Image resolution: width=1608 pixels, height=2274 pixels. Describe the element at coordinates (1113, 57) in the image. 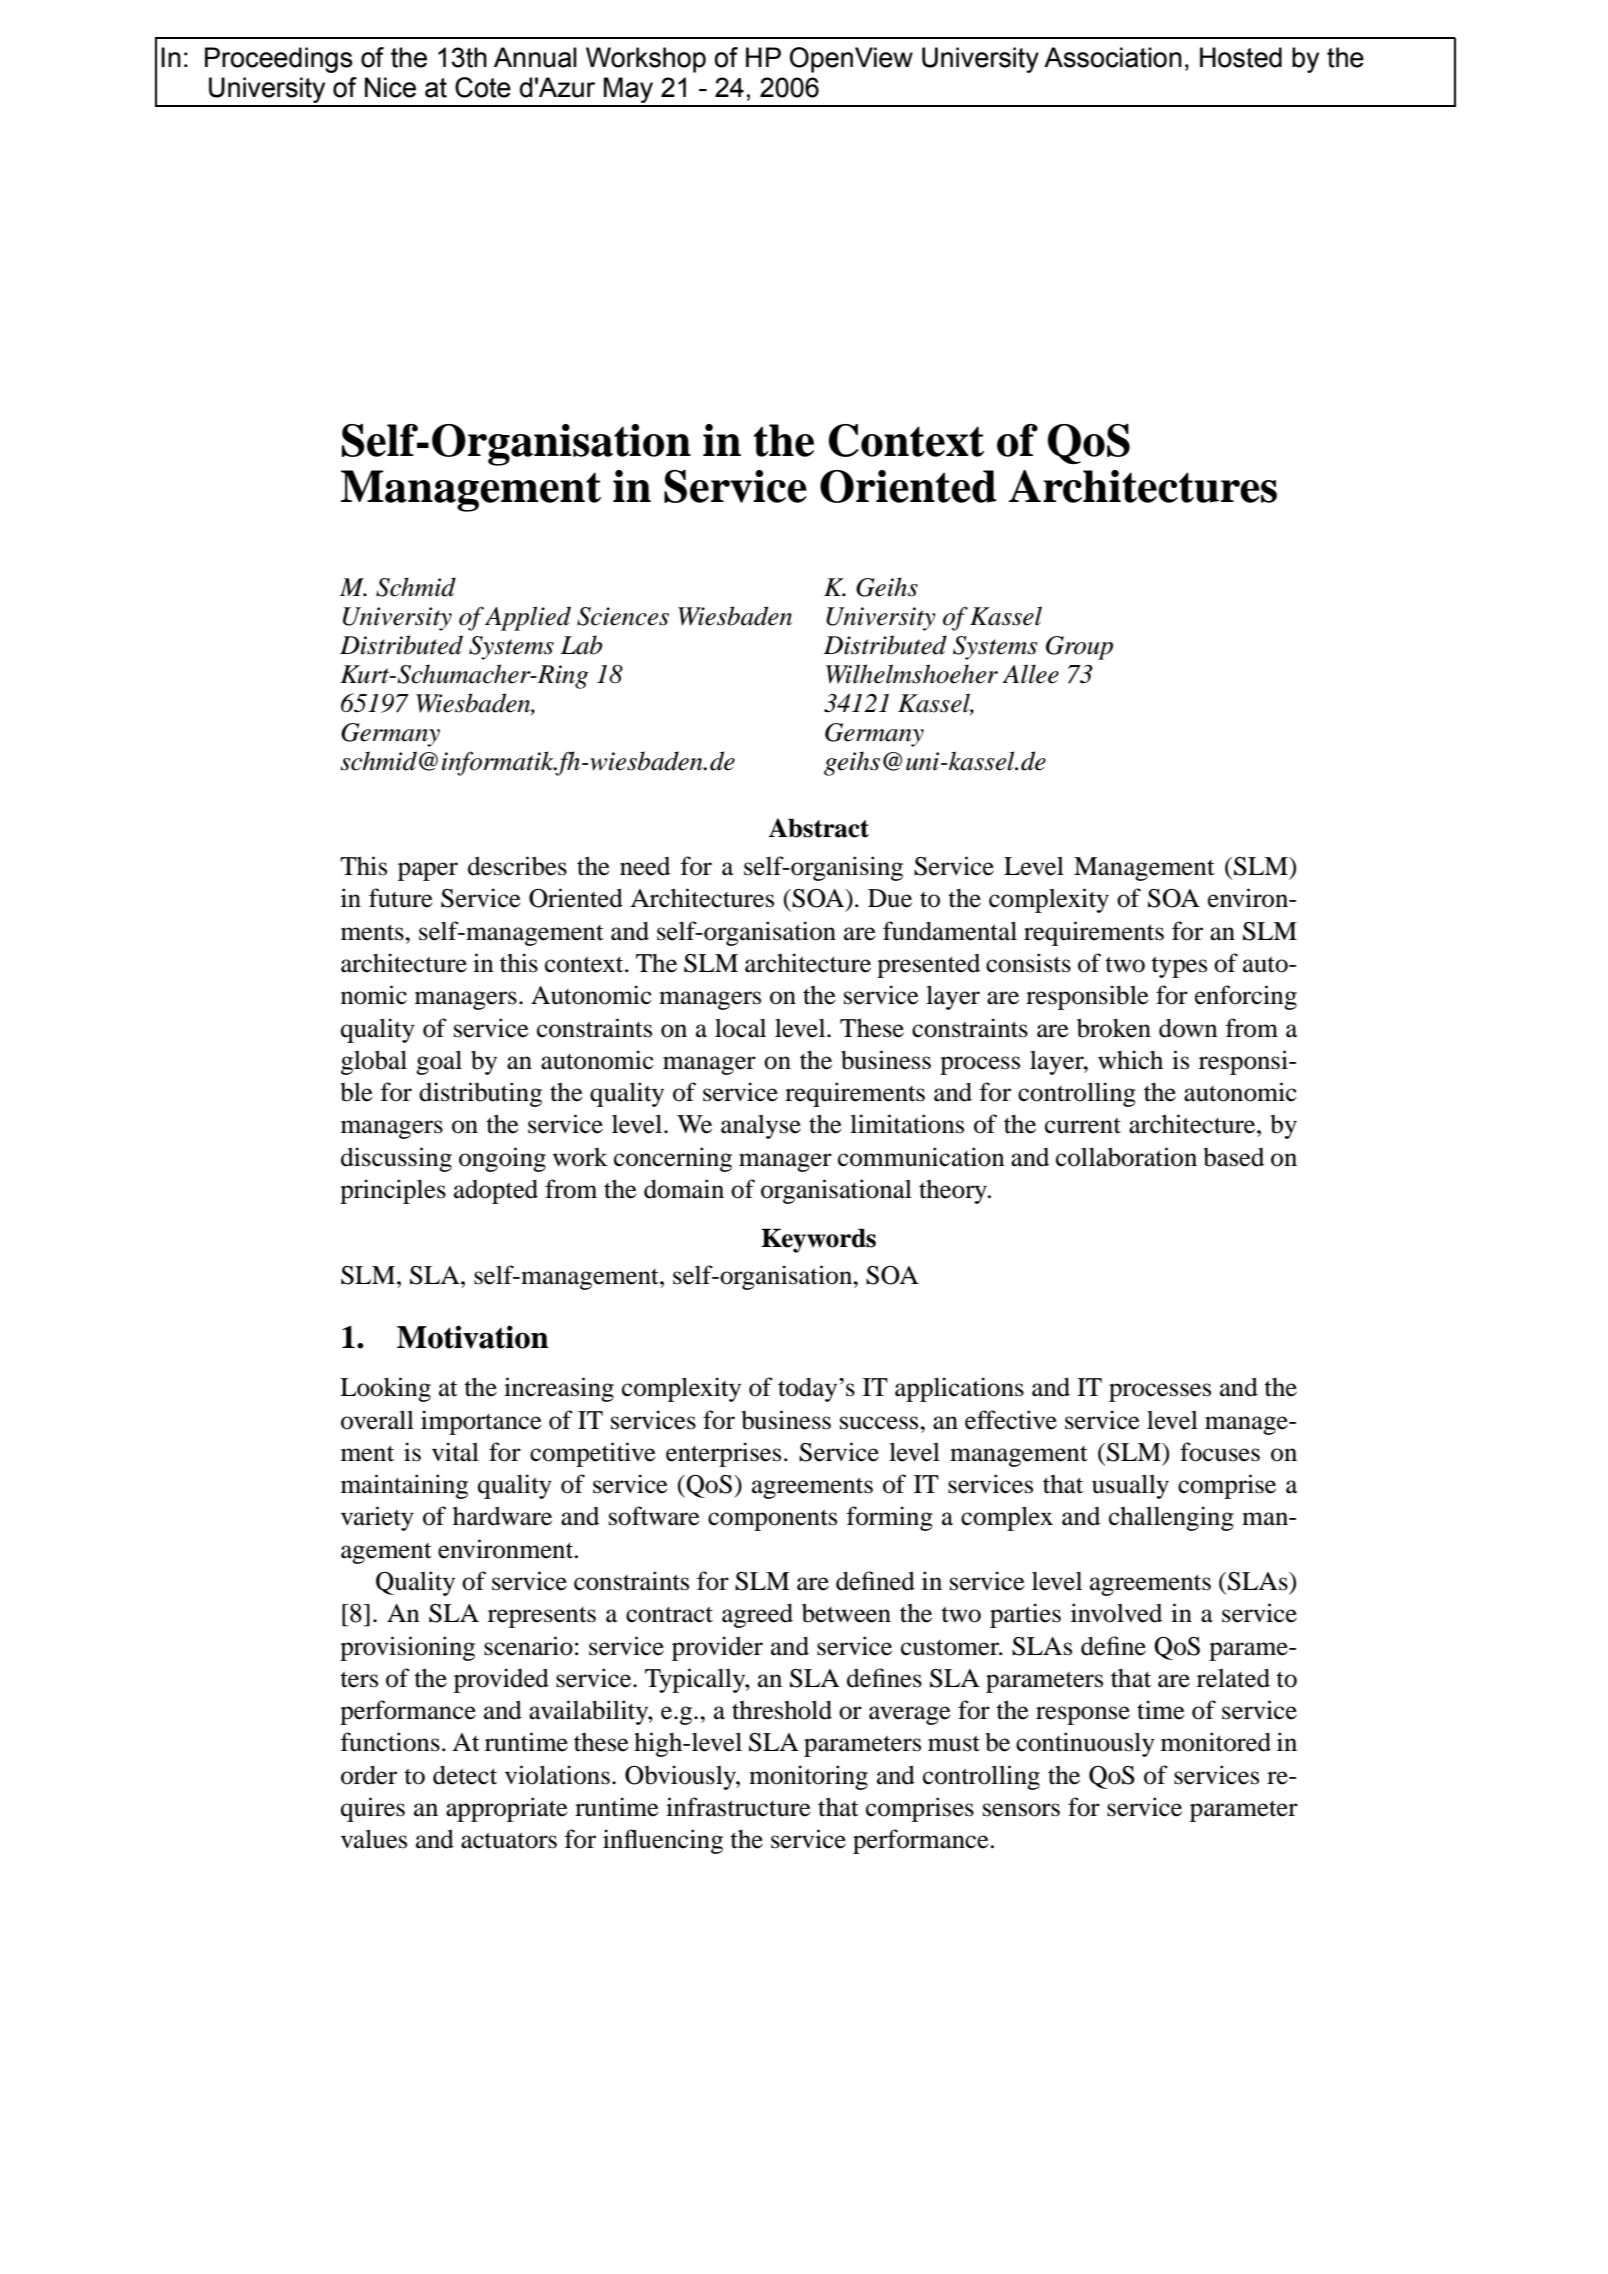

I see `Association` at that location.
